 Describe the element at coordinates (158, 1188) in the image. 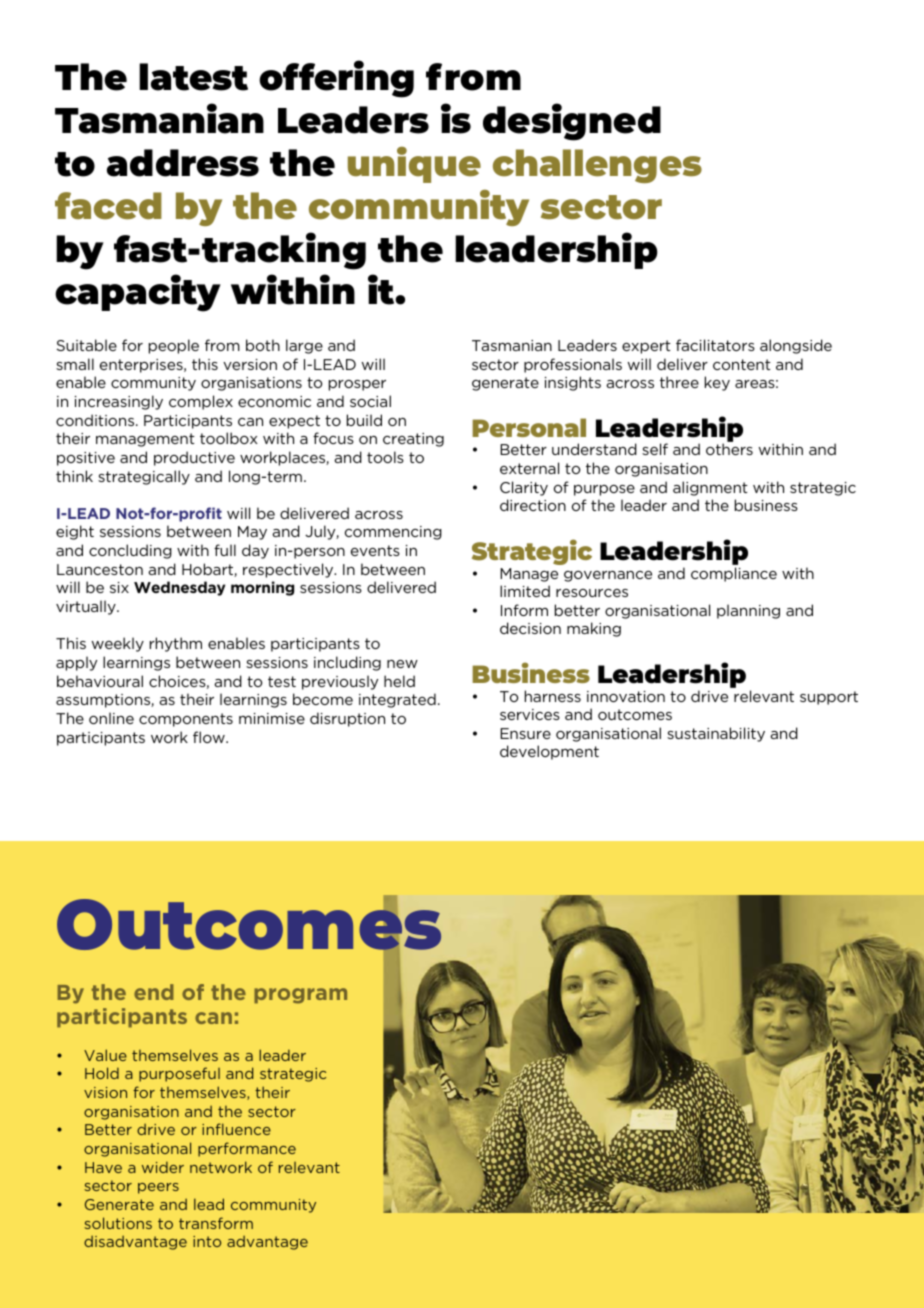

I see `peers` at that location.
